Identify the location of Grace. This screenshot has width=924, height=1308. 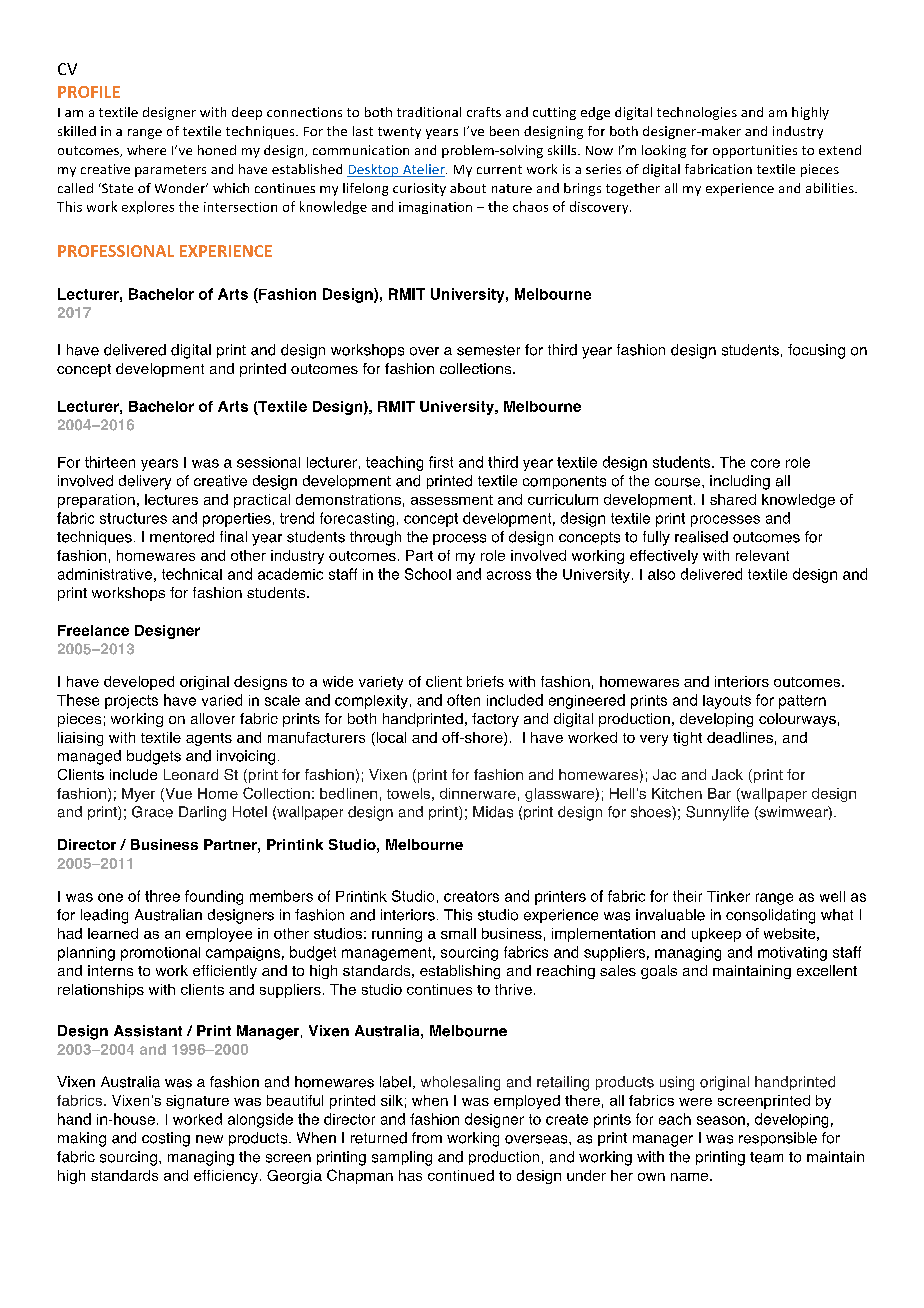
(152, 812).
